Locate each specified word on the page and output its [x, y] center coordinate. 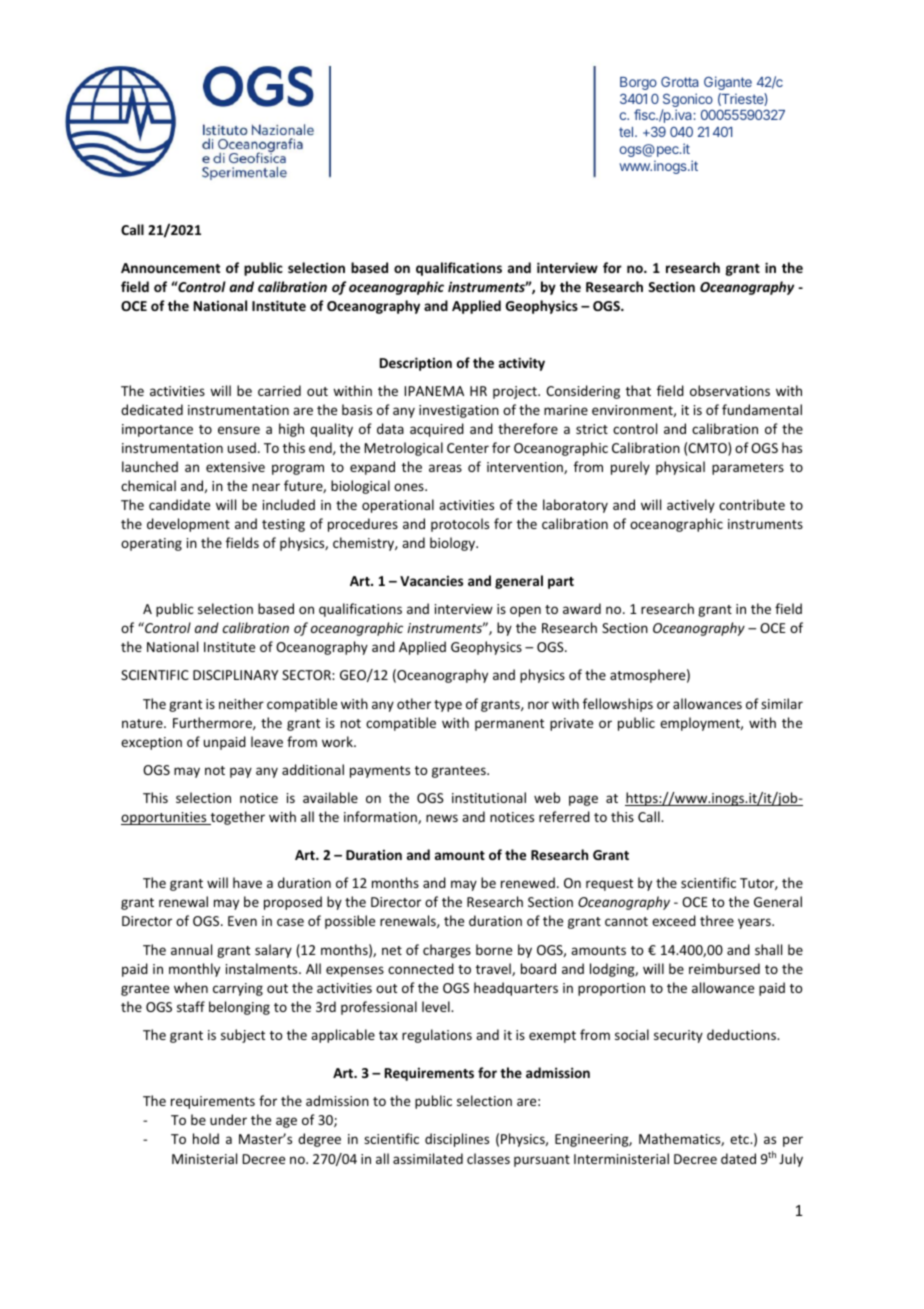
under [228, 1119]
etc [740, 1139]
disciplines [457, 1140]
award [582, 608]
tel [627, 132]
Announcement [170, 268]
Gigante [728, 83]
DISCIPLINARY [235, 675]
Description [416, 364]
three [717, 920]
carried [279, 390]
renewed [528, 882]
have [247, 882]
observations [730, 390]
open [525, 611]
